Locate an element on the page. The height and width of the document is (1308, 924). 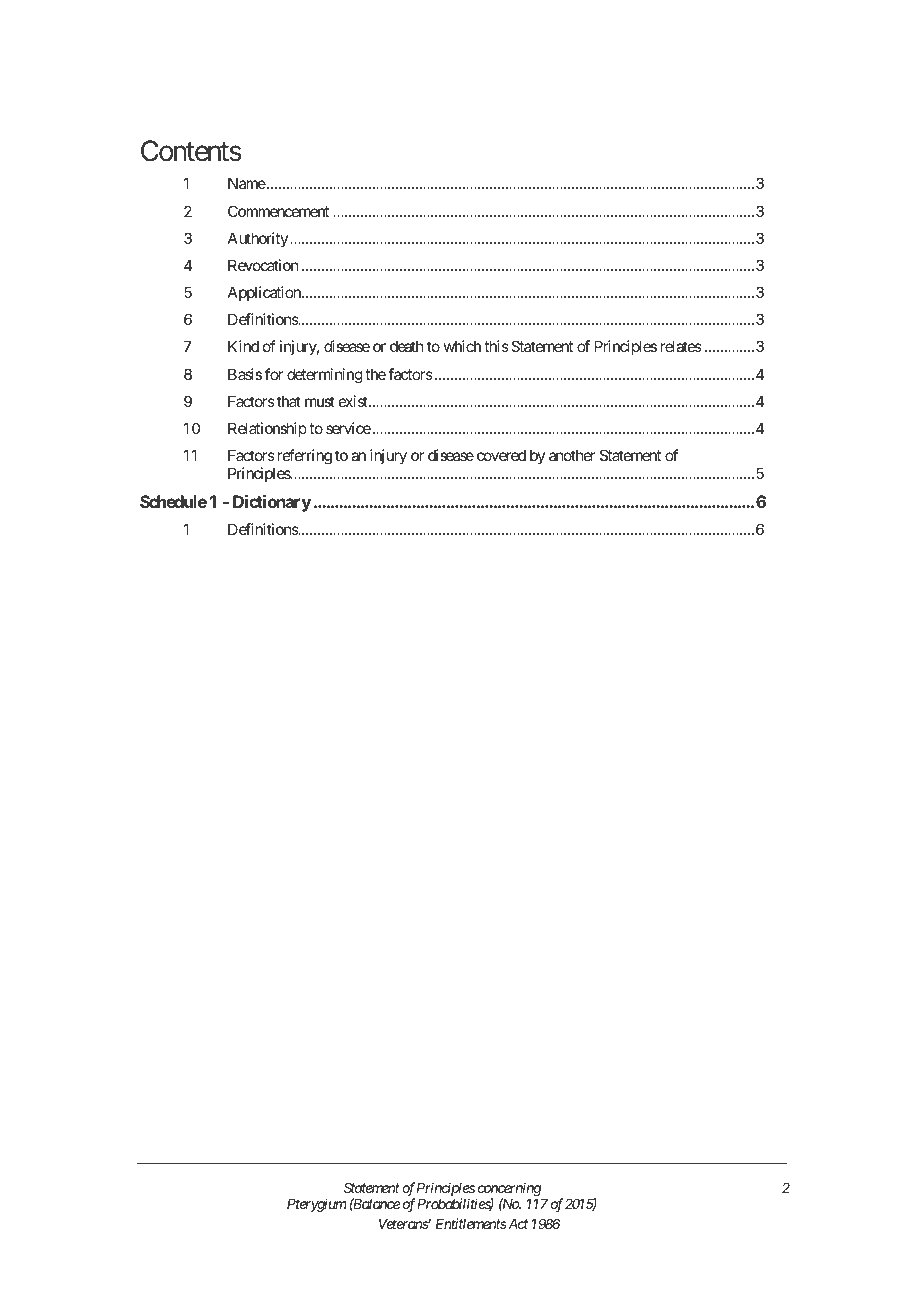
Entitlements is located at coordinates (471, 1223).
